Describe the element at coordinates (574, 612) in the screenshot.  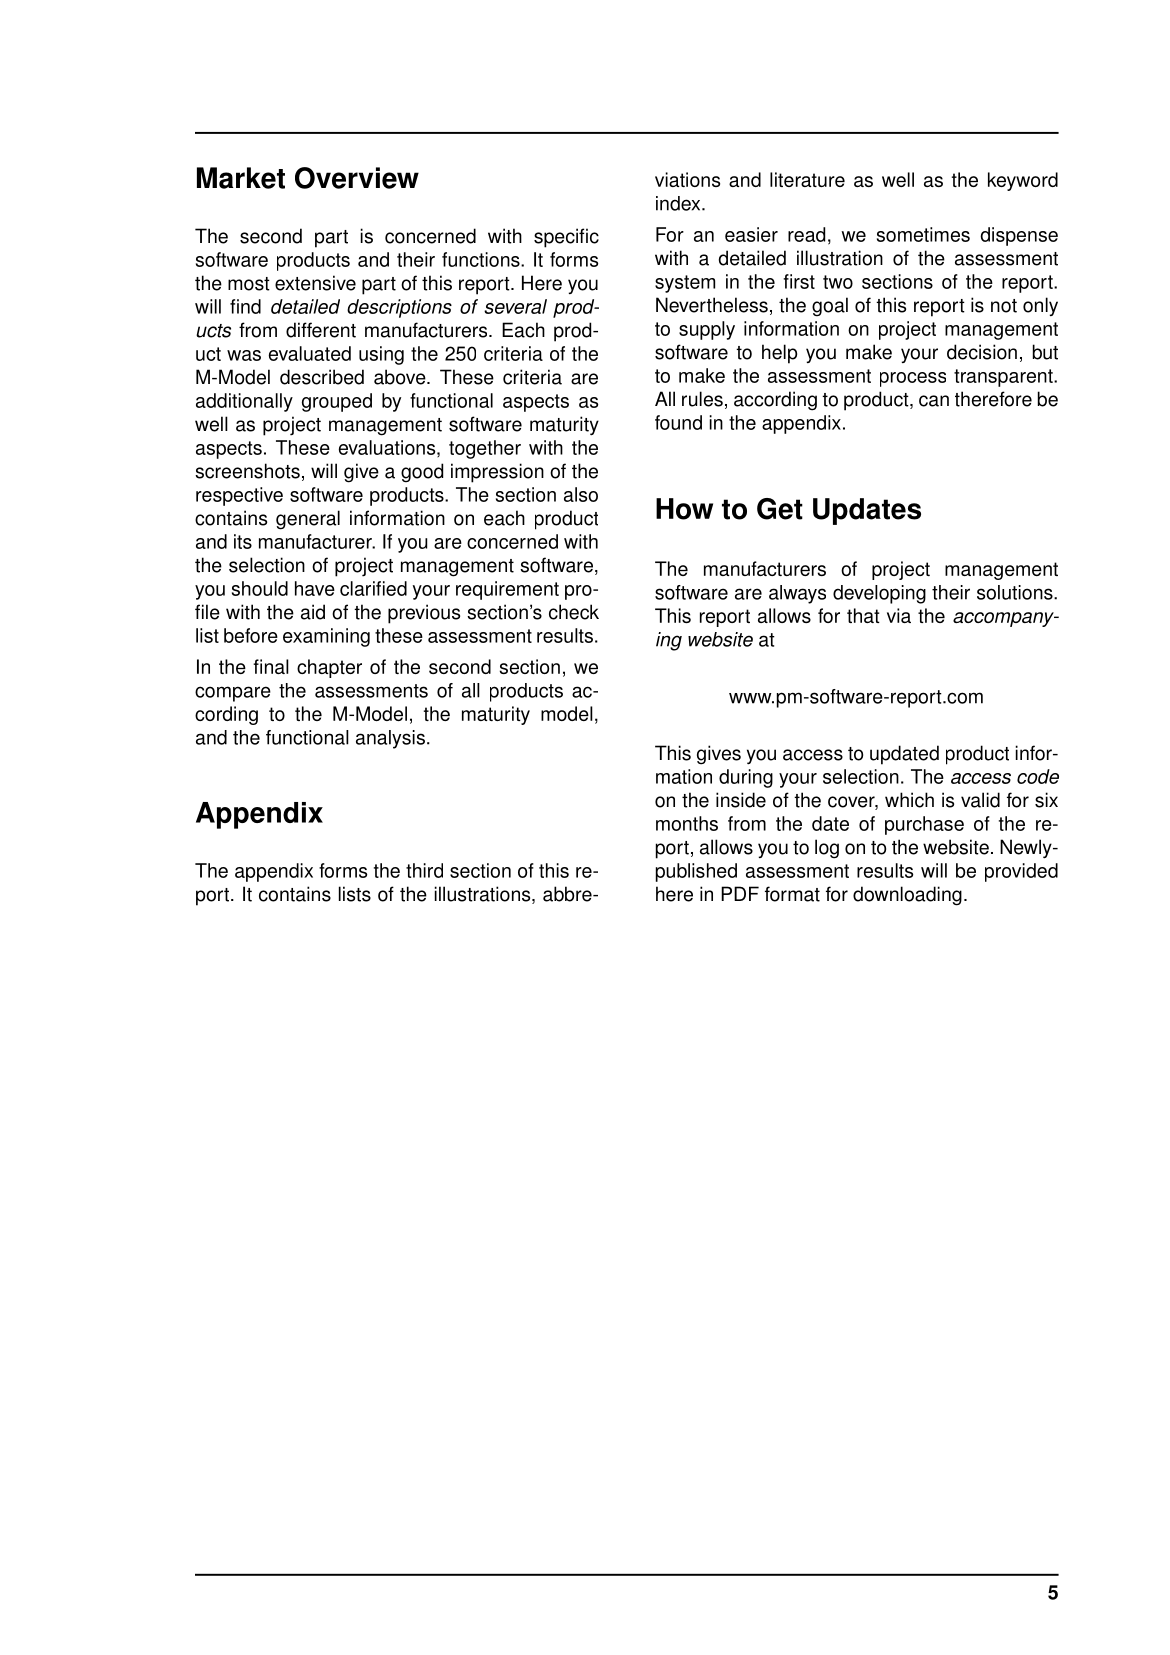
I see `check` at that location.
